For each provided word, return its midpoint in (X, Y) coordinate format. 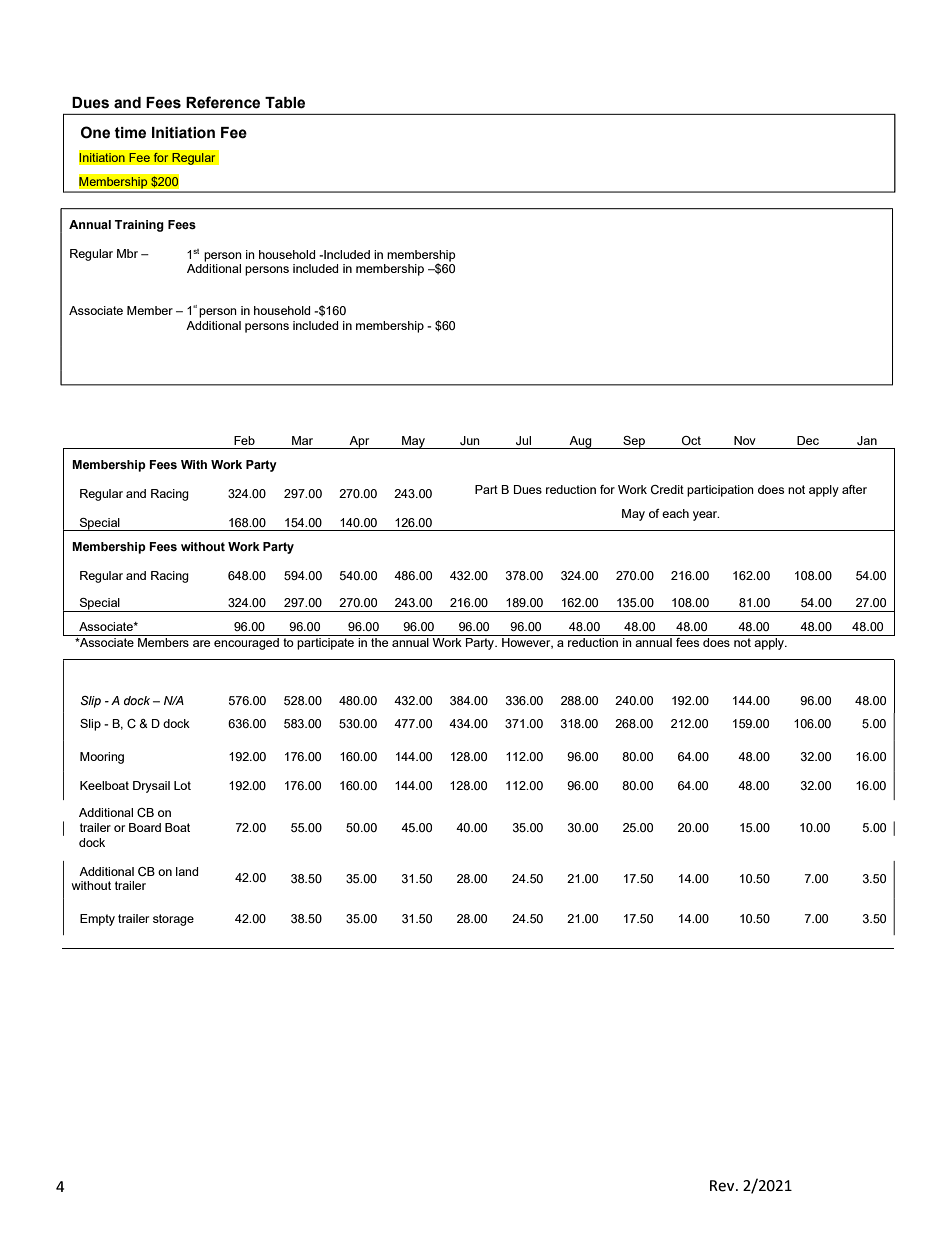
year (706, 516)
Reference (223, 102)
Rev (723, 1186)
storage (173, 920)
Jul (523, 440)
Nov (745, 440)
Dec (808, 440)
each (675, 513)
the (379, 642)
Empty (97, 920)
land (187, 871)
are (201, 643)
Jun (470, 440)
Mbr (127, 253)
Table (285, 103)
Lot (182, 785)
